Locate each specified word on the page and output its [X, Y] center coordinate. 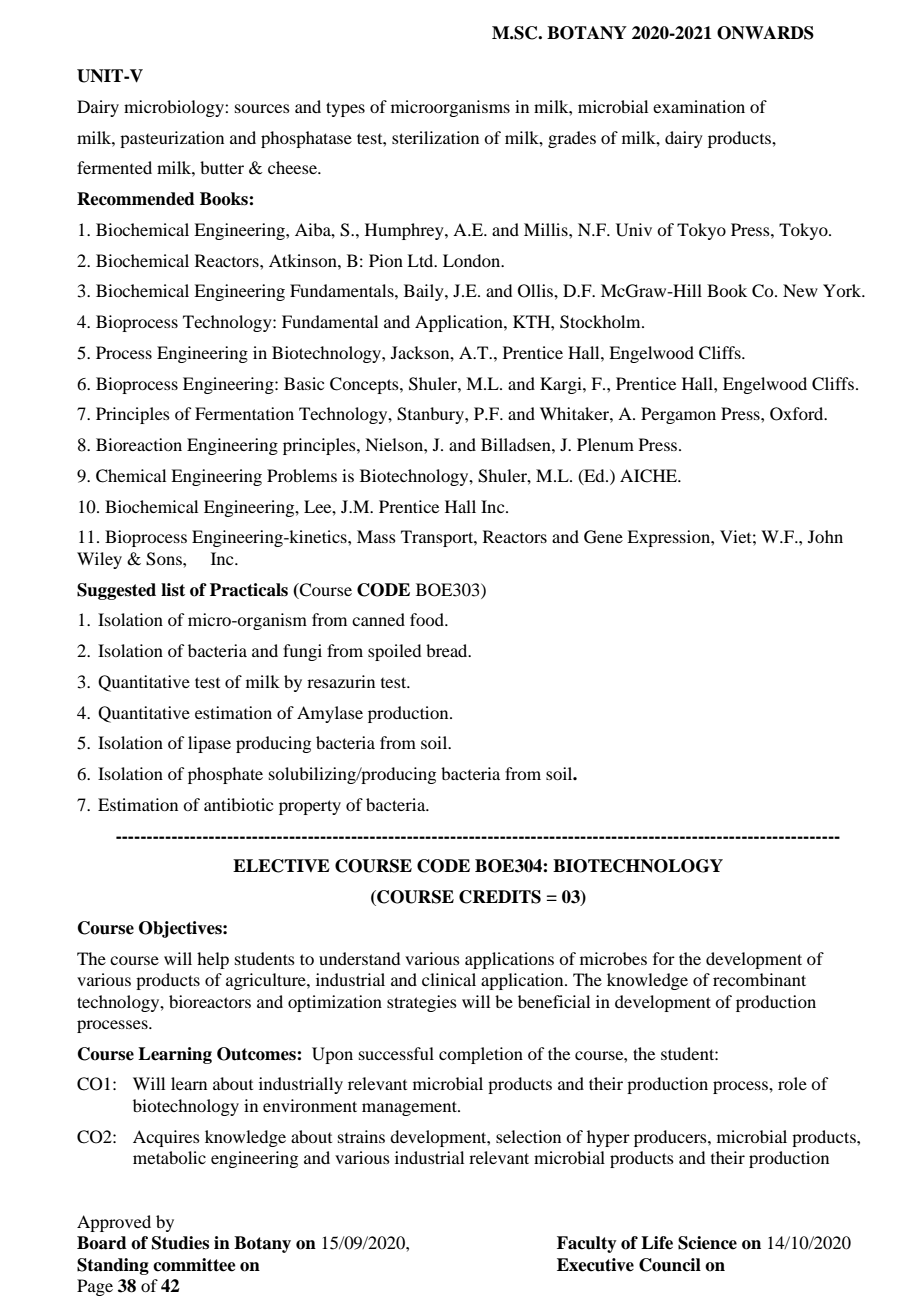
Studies [180, 1243]
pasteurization [172, 139]
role [792, 1083]
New [800, 290]
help [213, 960]
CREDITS [500, 897]
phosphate [225, 775]
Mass [376, 536]
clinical [449, 979]
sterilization [435, 137]
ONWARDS [765, 33]
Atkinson [304, 260]
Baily [425, 292]
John [825, 536]
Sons [165, 559]
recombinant [759, 979]
